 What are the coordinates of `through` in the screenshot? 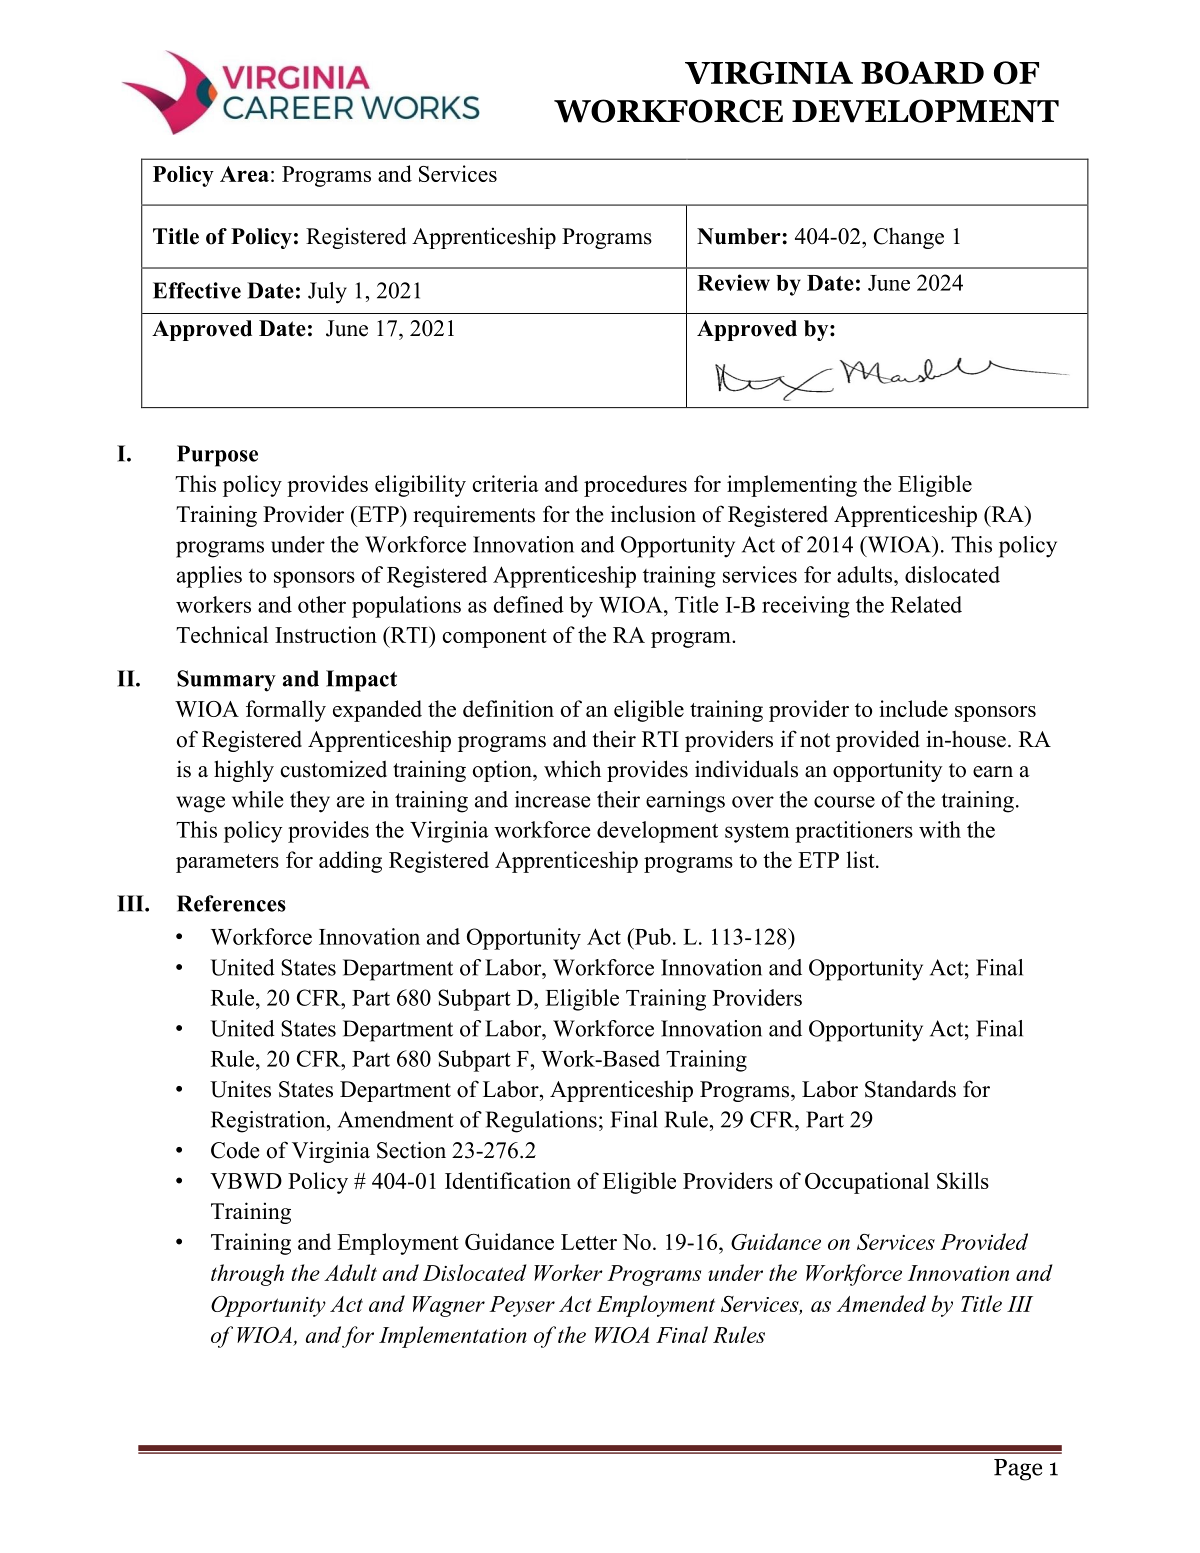 It's located at (247, 1275).
